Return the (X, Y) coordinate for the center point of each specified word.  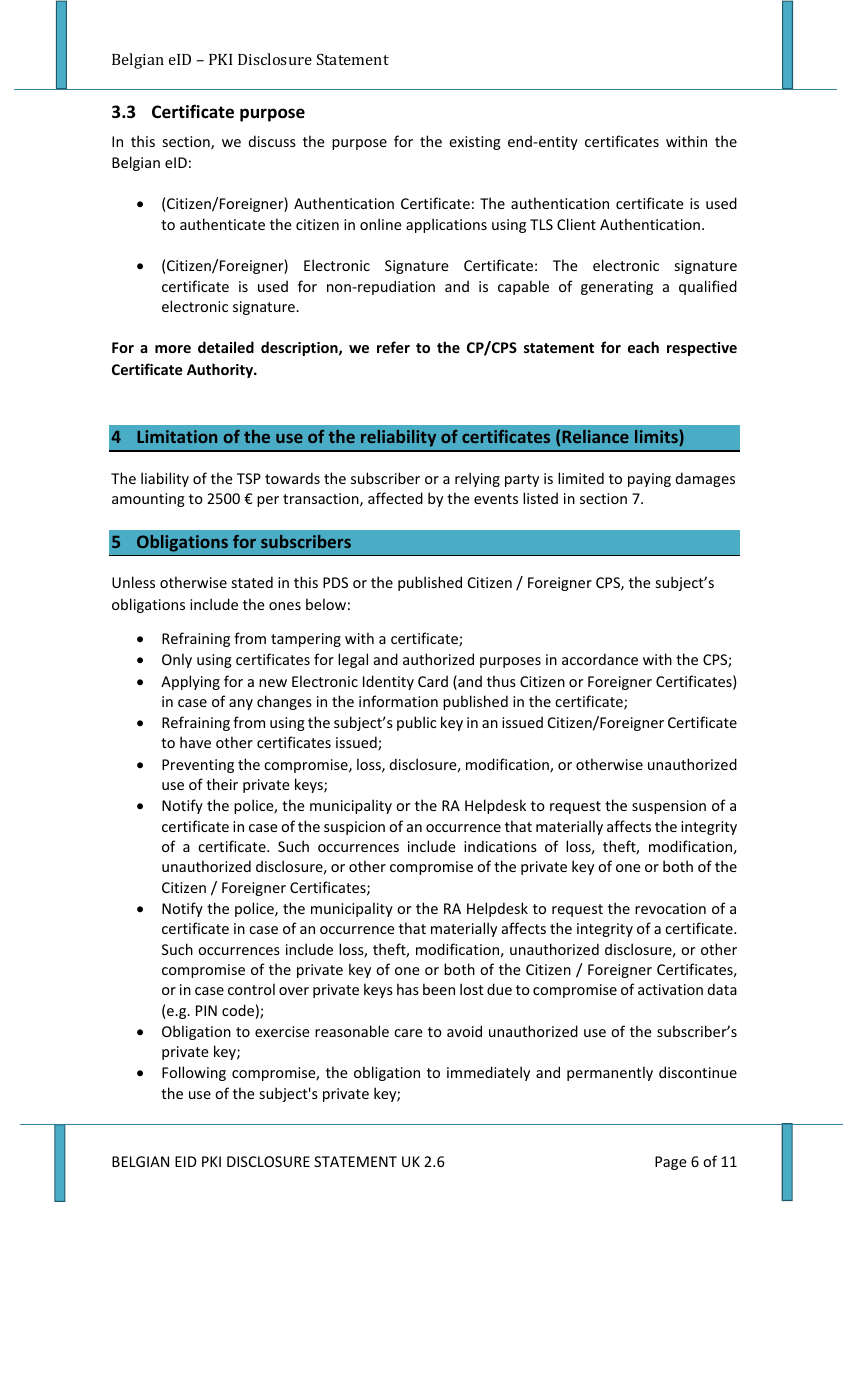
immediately (488, 1073)
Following (194, 1073)
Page (671, 1163)
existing (475, 143)
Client (576, 224)
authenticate (222, 224)
